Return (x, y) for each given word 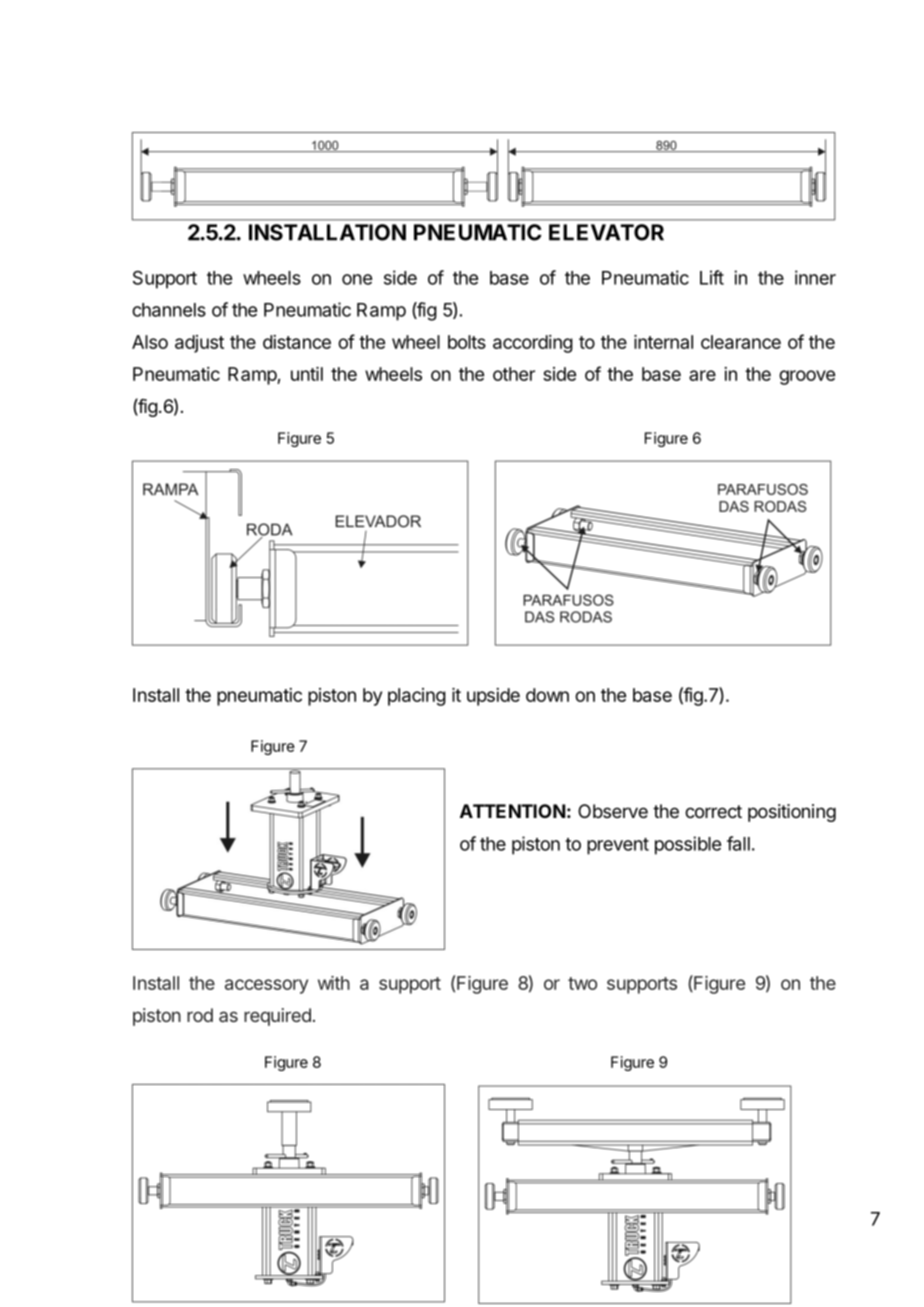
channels (169, 310)
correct (713, 811)
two (582, 983)
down (547, 695)
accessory (266, 986)
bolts (467, 342)
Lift (712, 277)
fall (738, 843)
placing (417, 697)
